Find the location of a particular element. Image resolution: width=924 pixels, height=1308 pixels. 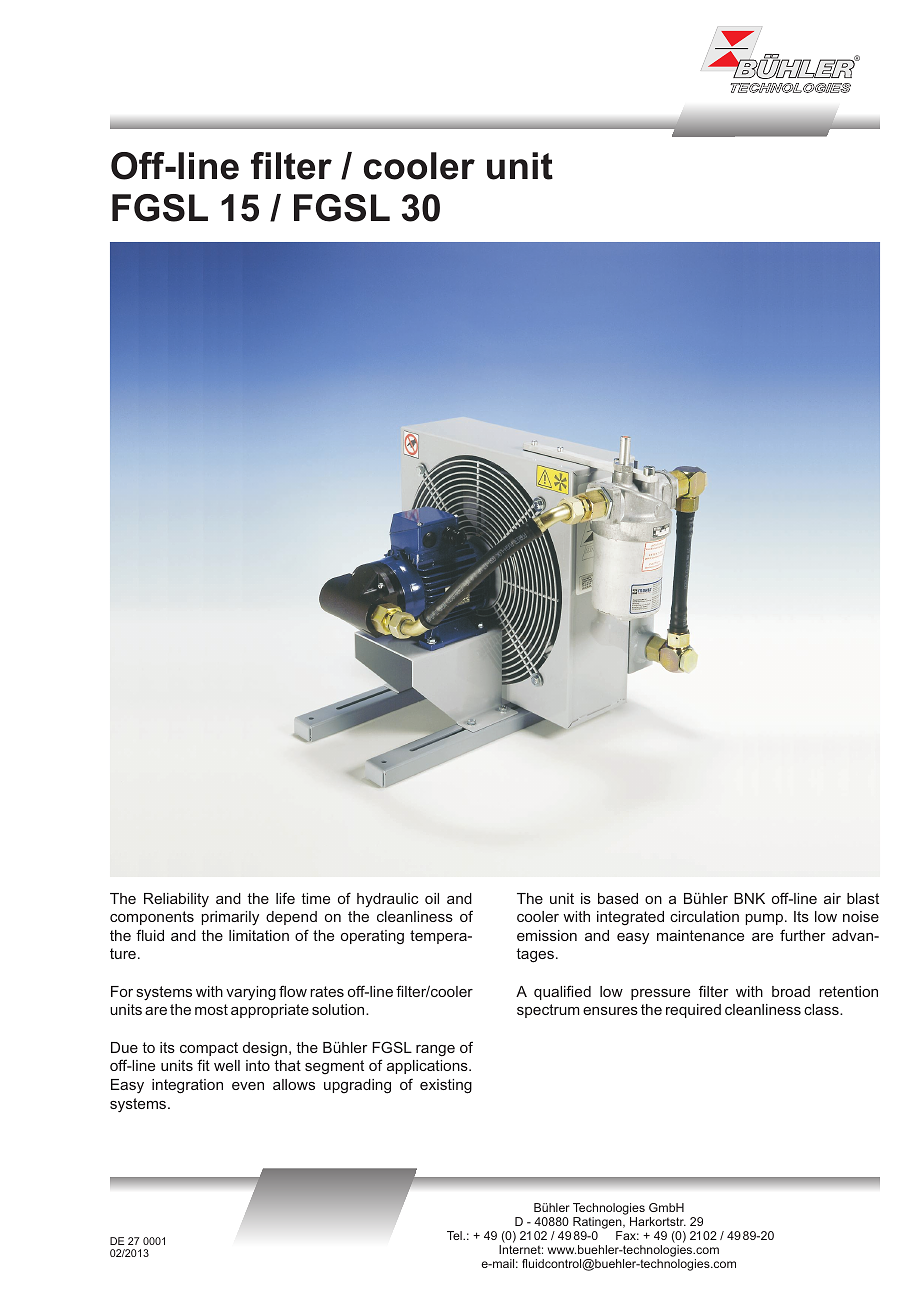

primarily is located at coordinates (230, 918).
